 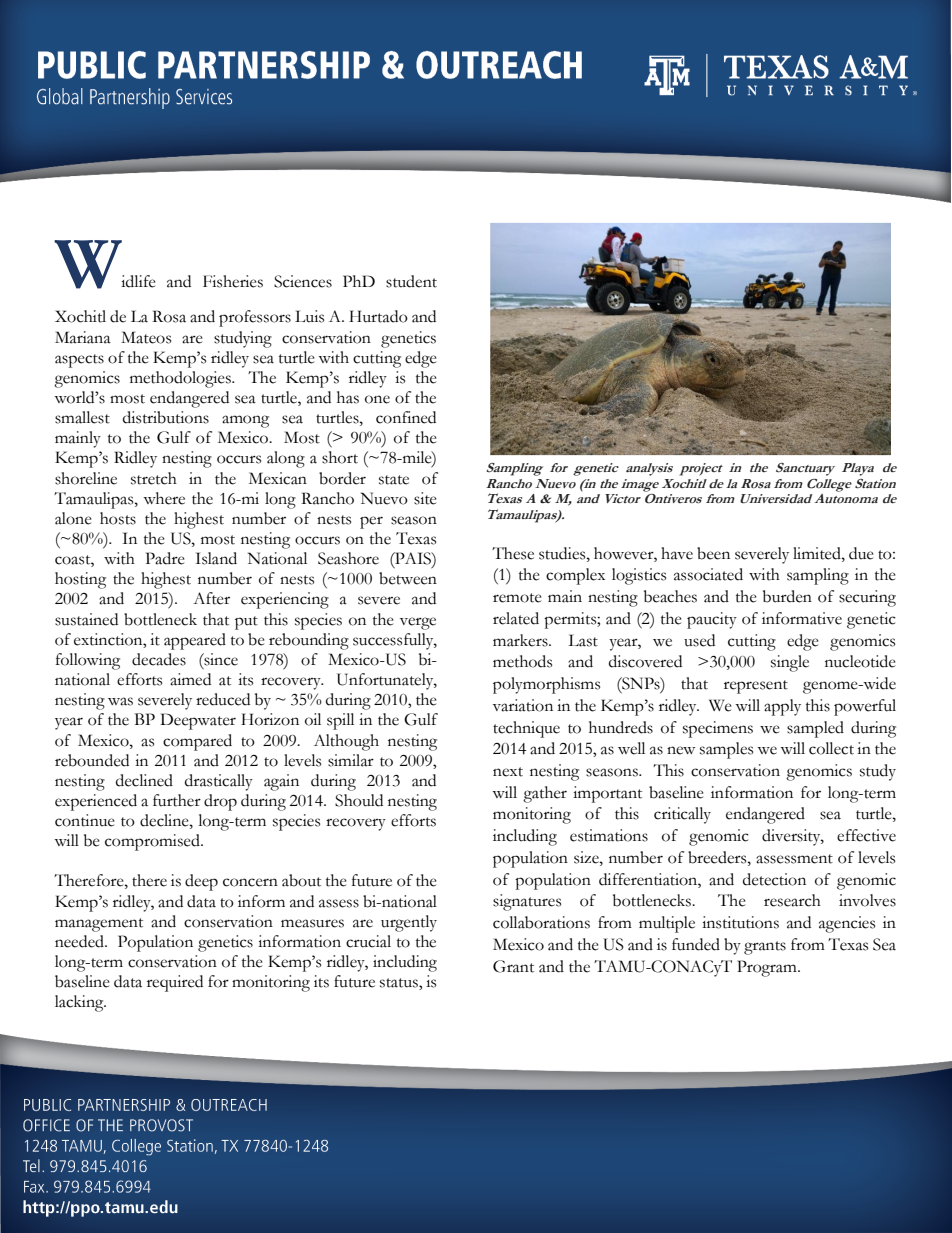 What do you see at coordinates (175, 983) in the page?
I see `required` at bounding box center [175, 983].
